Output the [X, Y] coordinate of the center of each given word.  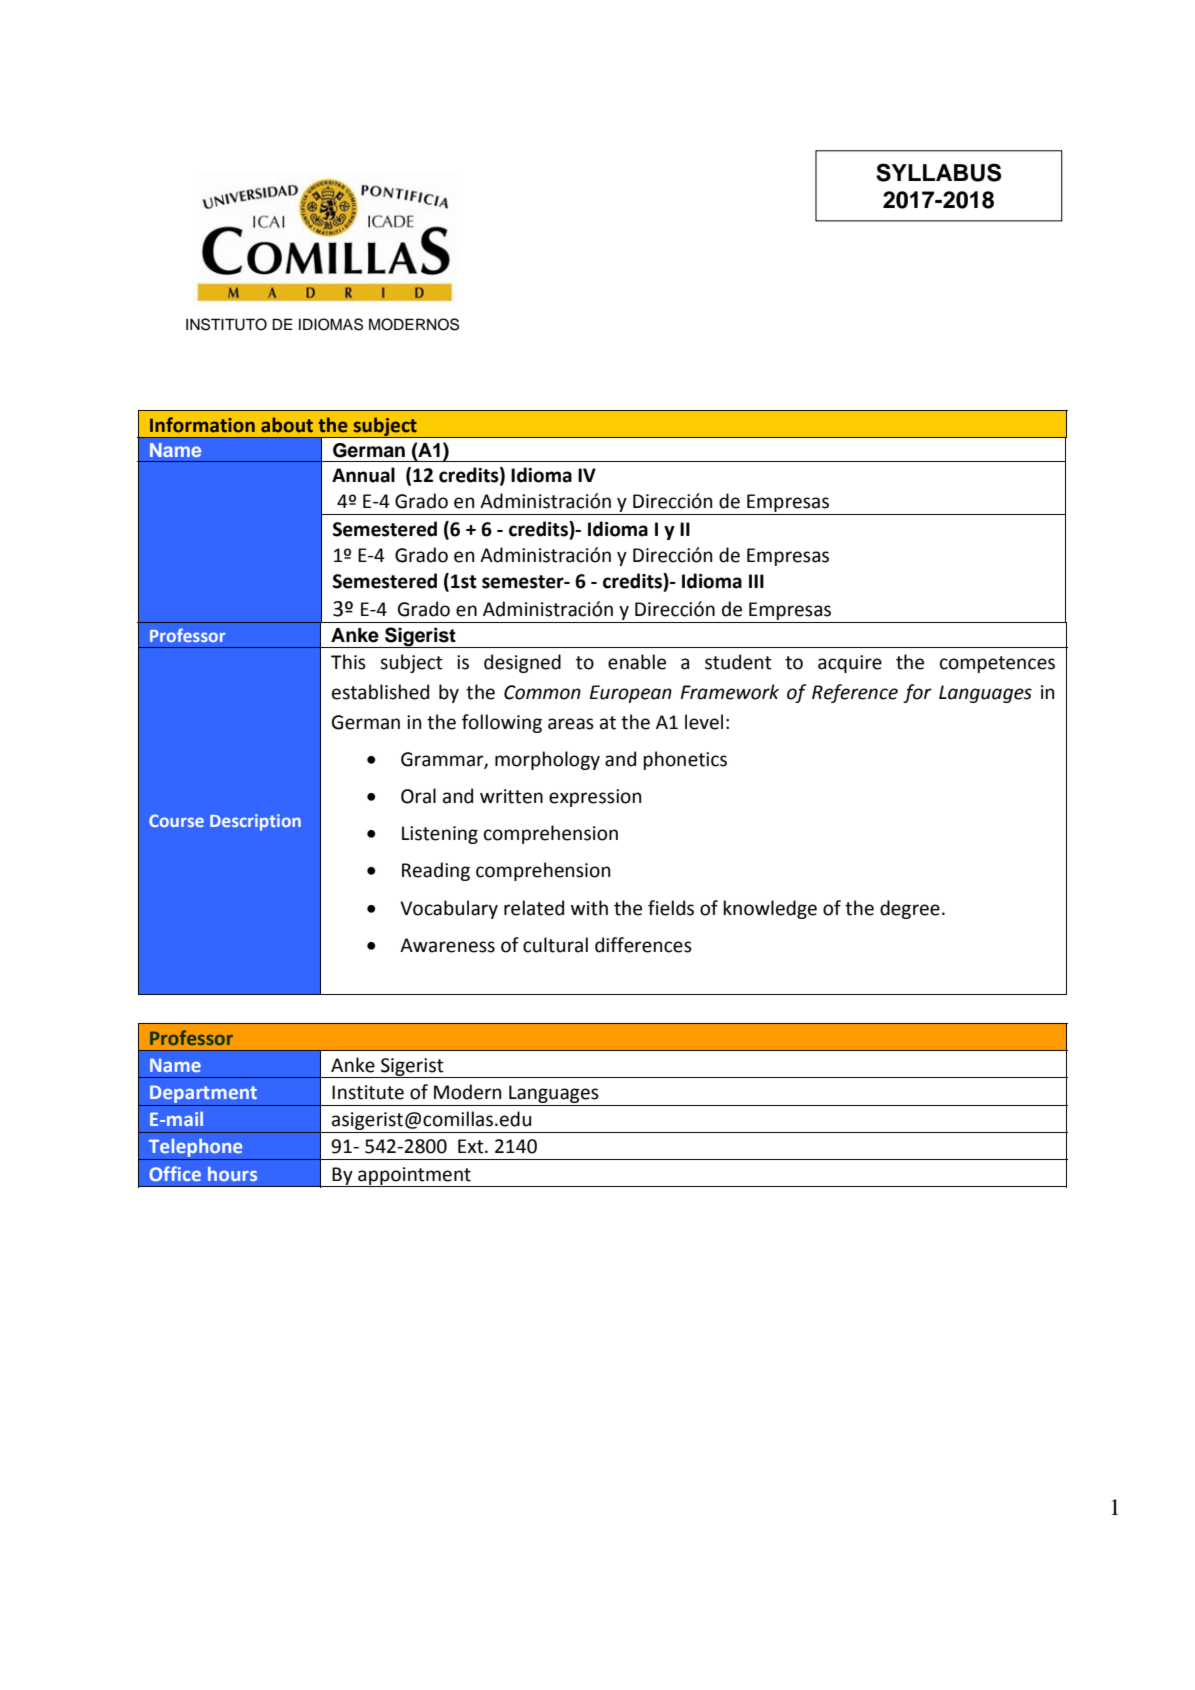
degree [910, 909]
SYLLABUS [938, 172]
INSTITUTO [226, 324]
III [756, 581]
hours [232, 1173]
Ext [472, 1146]
